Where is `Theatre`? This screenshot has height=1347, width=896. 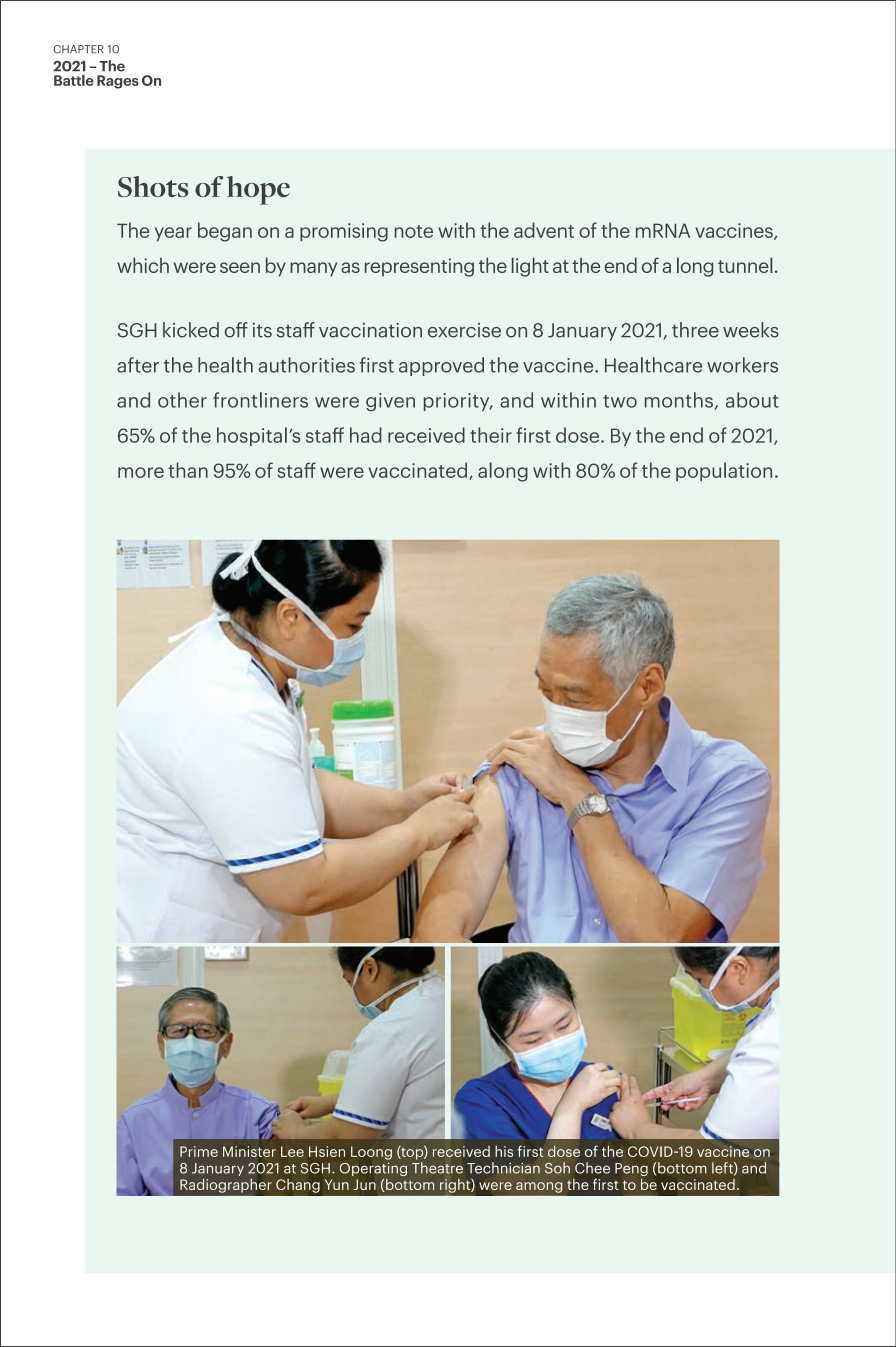 Theatre is located at coordinates (437, 1168).
